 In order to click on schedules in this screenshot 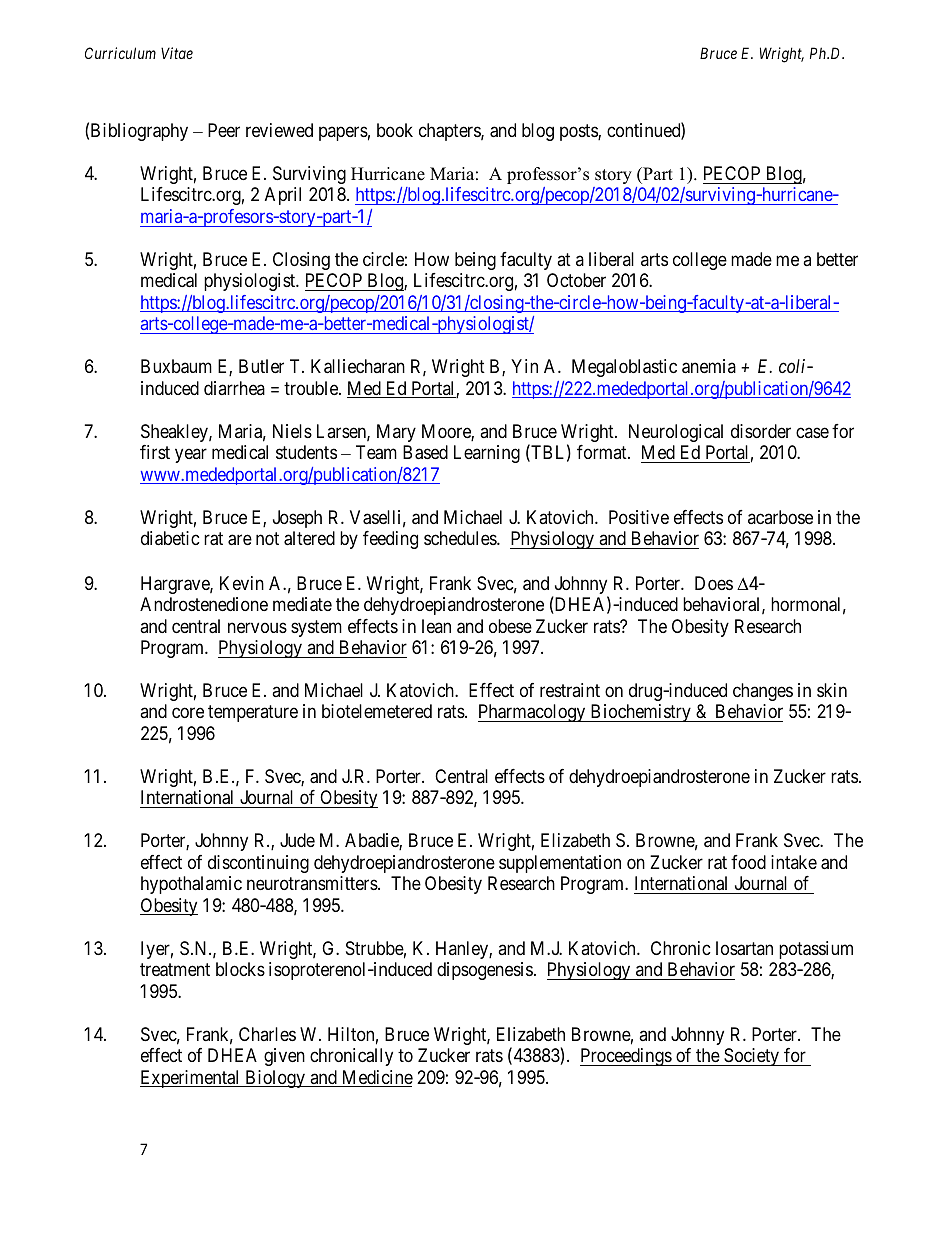, I will do `click(461, 538)`.
